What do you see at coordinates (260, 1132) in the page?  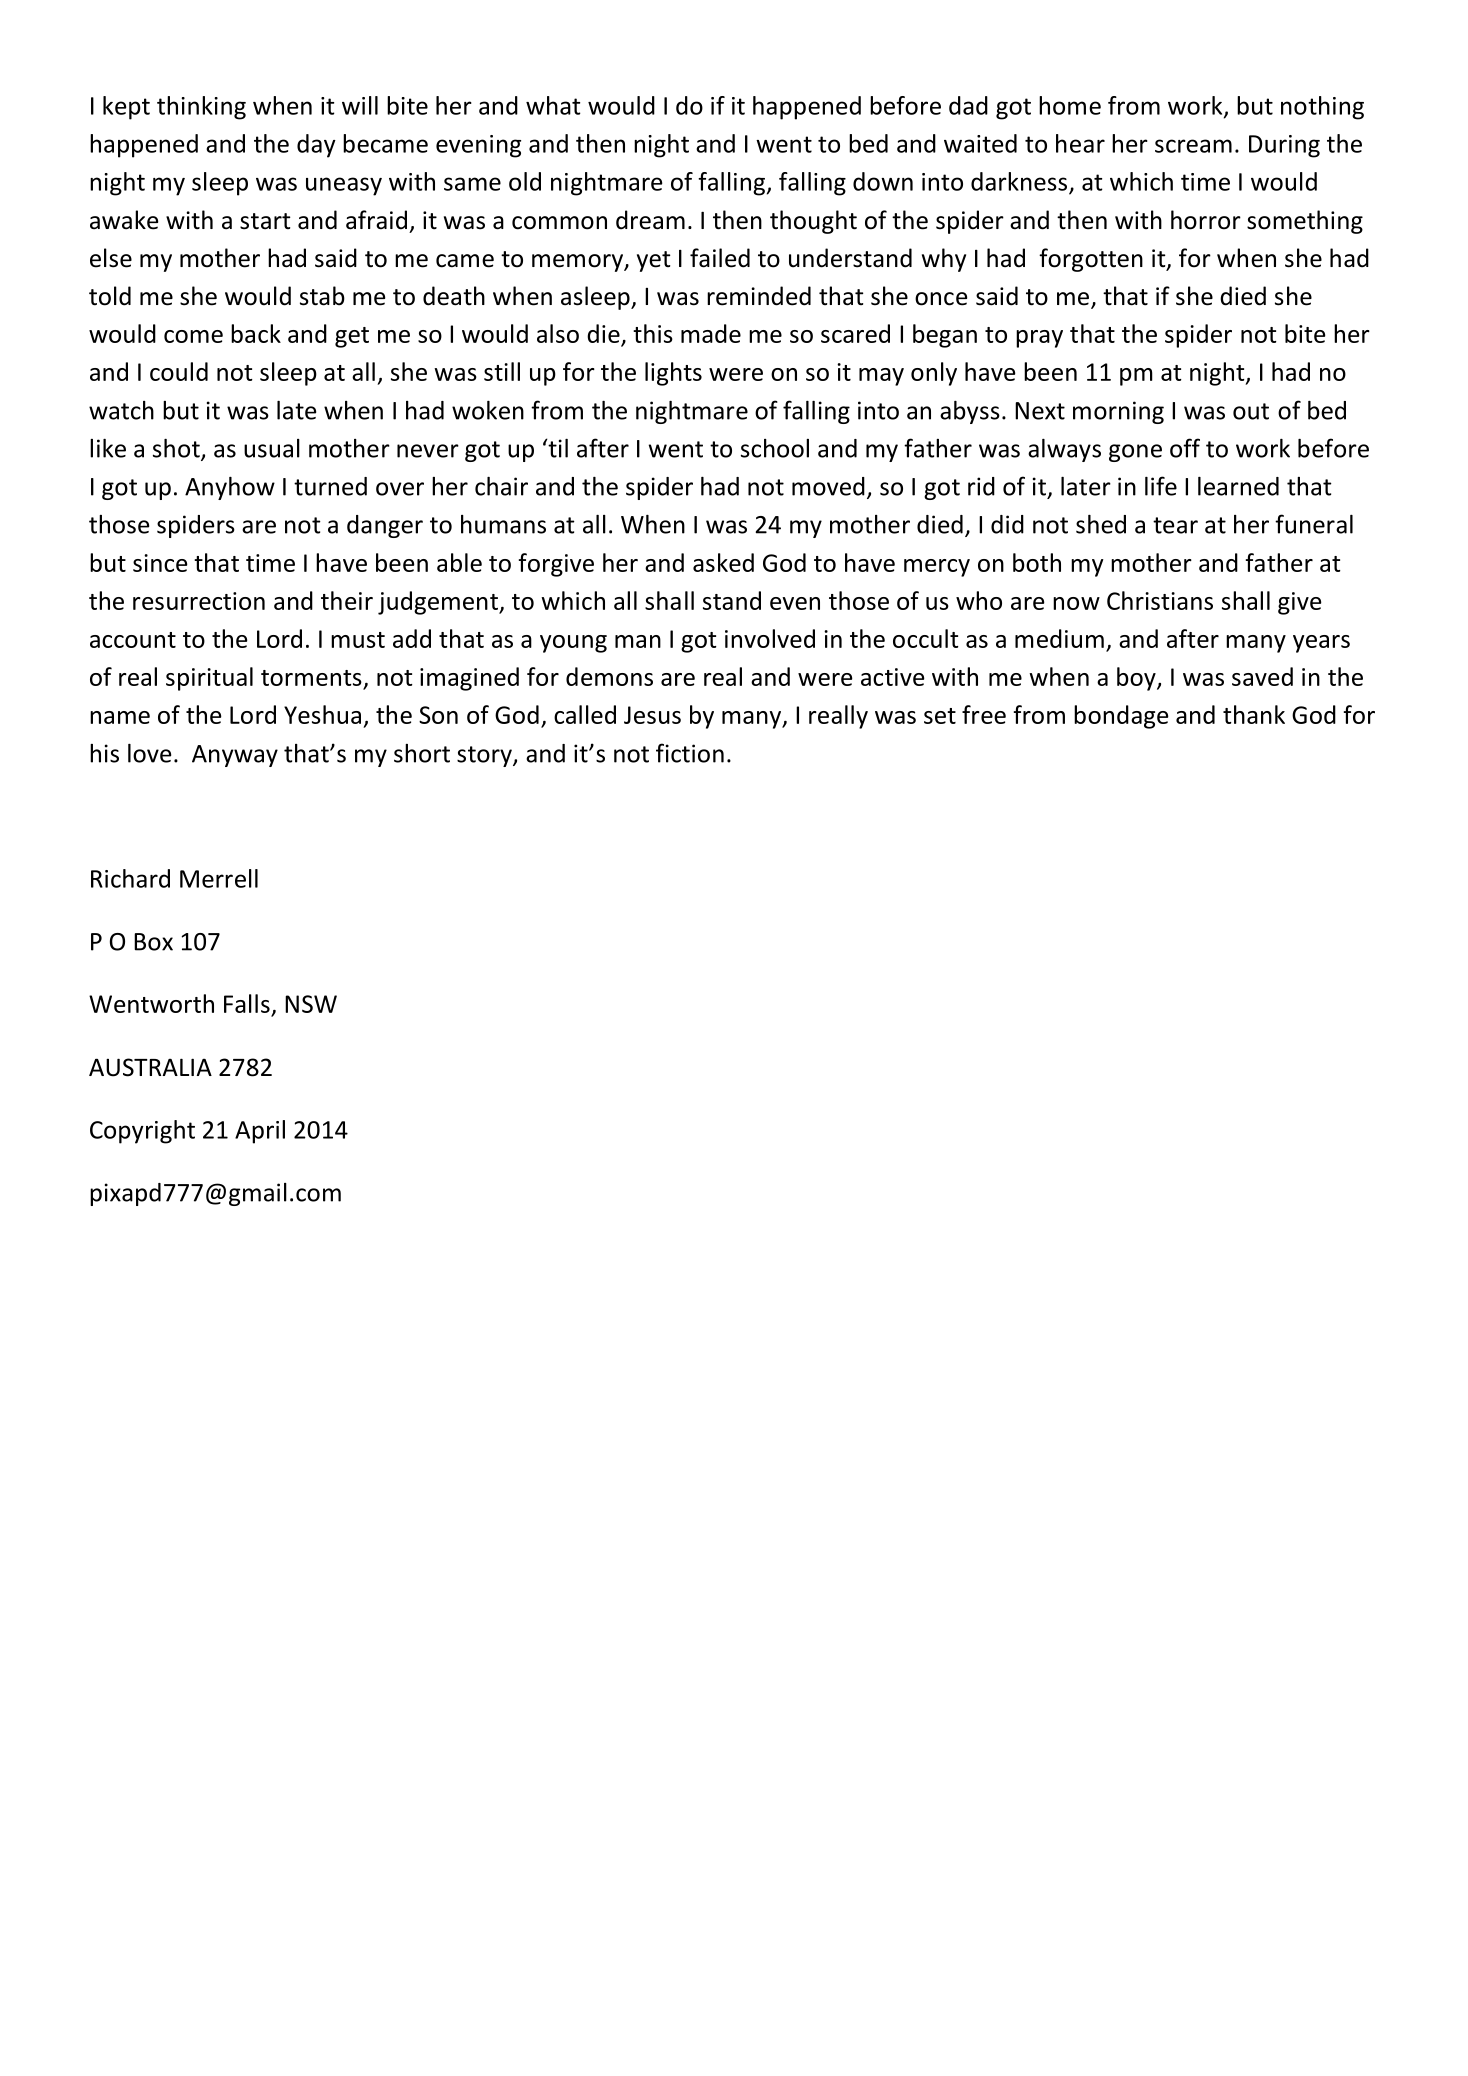 I see `April` at bounding box center [260, 1132].
